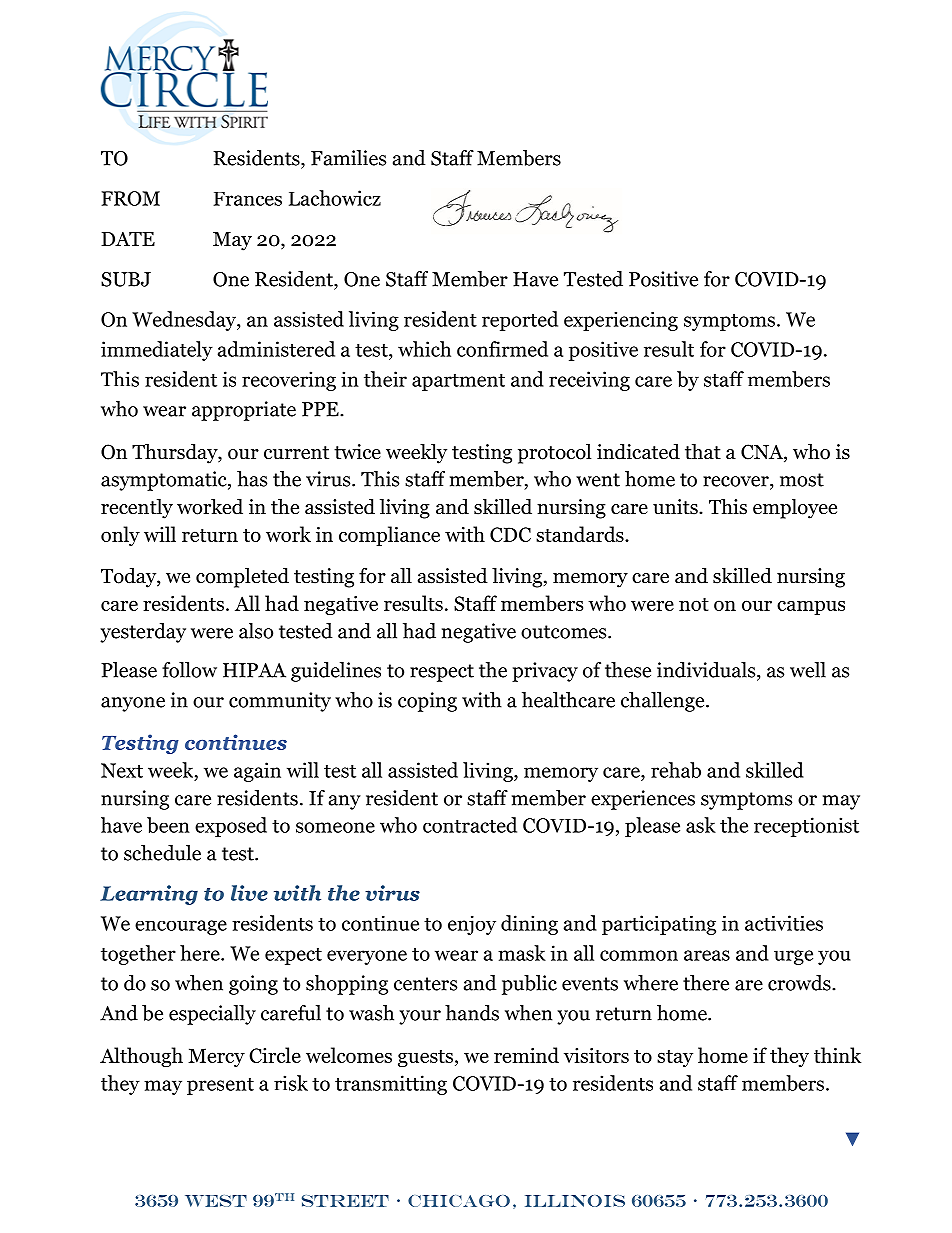  What do you see at coordinates (510, 534) in the screenshot?
I see `CDC` at bounding box center [510, 534].
